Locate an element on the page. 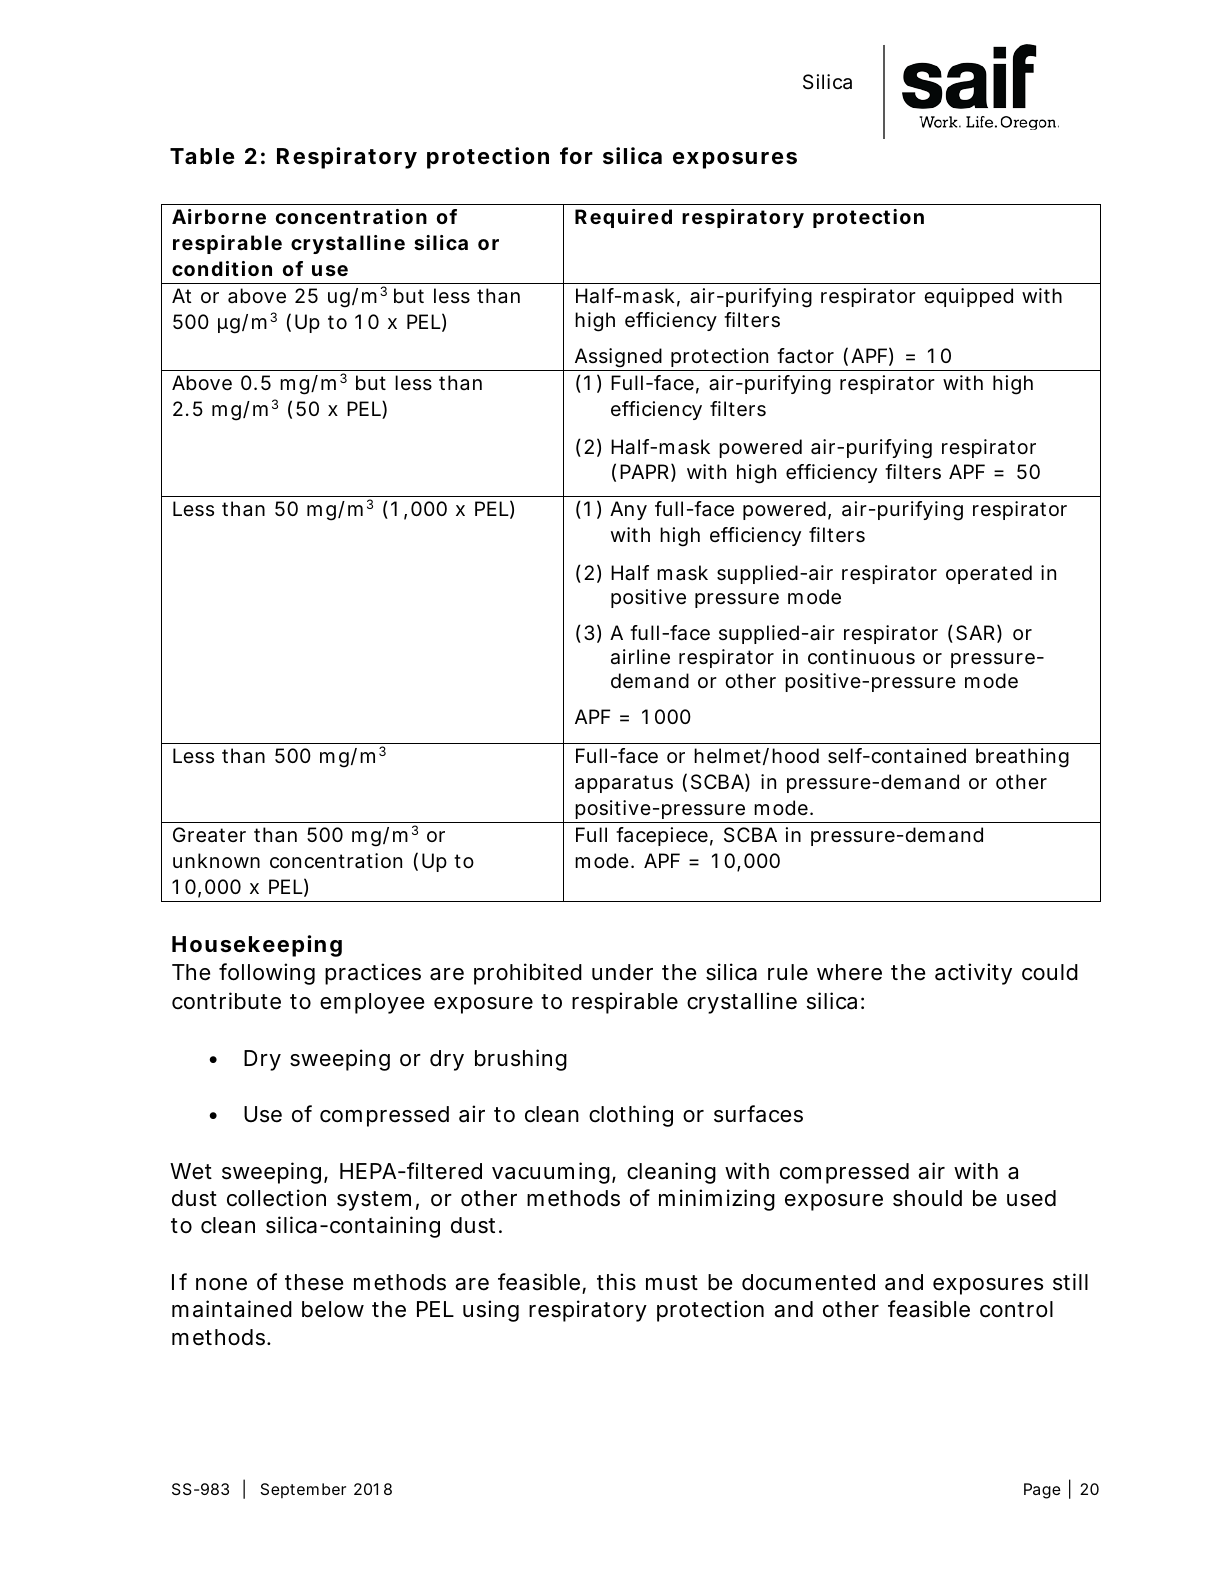 This document has width=1214, height=1571. contribute is located at coordinates (226, 1001).
